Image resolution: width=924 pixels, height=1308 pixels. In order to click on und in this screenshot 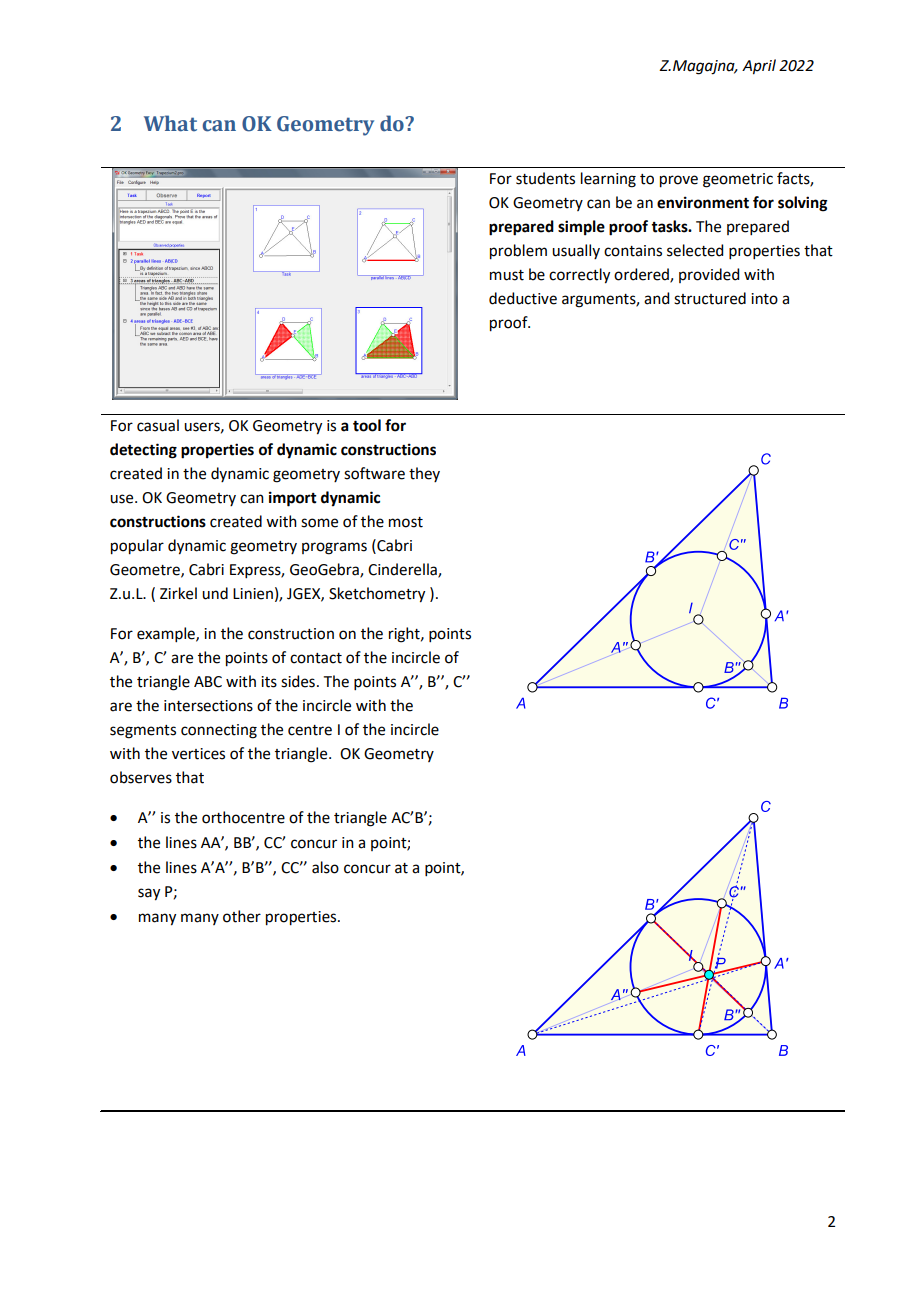, I will do `click(215, 593)`.
